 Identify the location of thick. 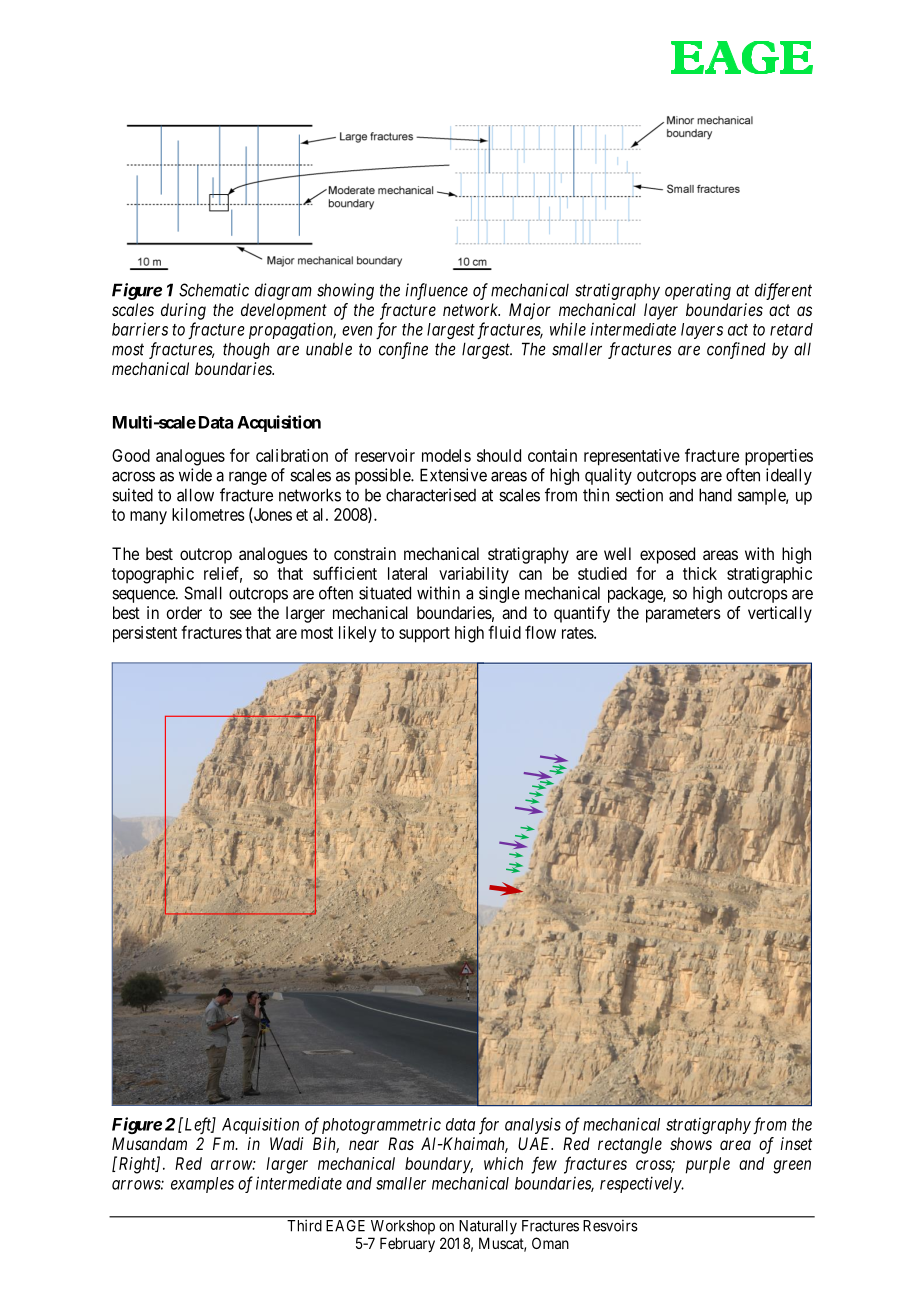
(700, 573).
